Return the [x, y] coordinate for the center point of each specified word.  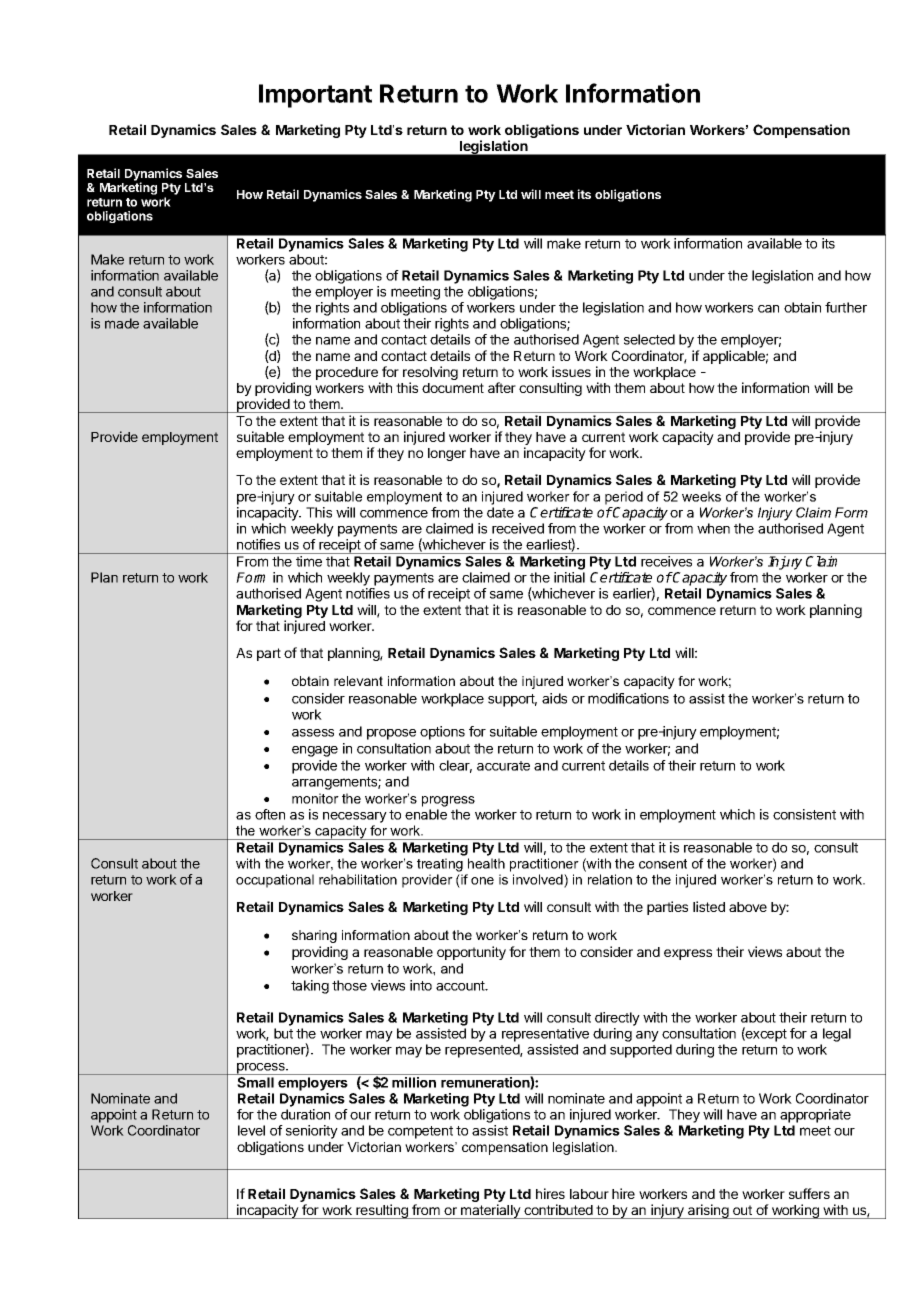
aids [554, 698]
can [768, 309]
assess [313, 733]
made [122, 323]
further [846, 307]
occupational [275, 881]
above [748, 907]
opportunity [471, 953]
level [251, 1130]
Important [315, 96]
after [502, 387]
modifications [628, 698]
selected [649, 339]
